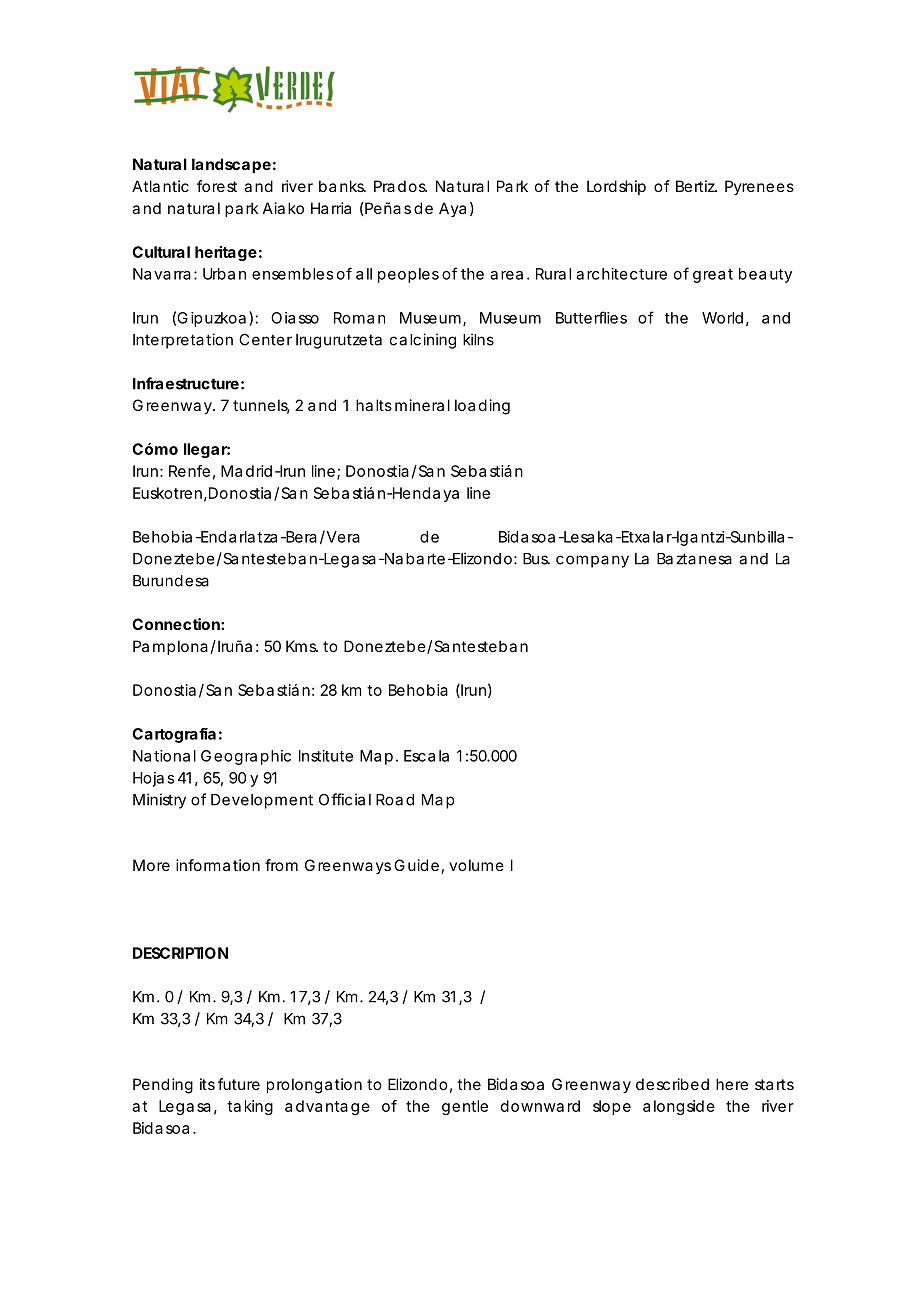  I want to click on gentle, so click(465, 1107).
